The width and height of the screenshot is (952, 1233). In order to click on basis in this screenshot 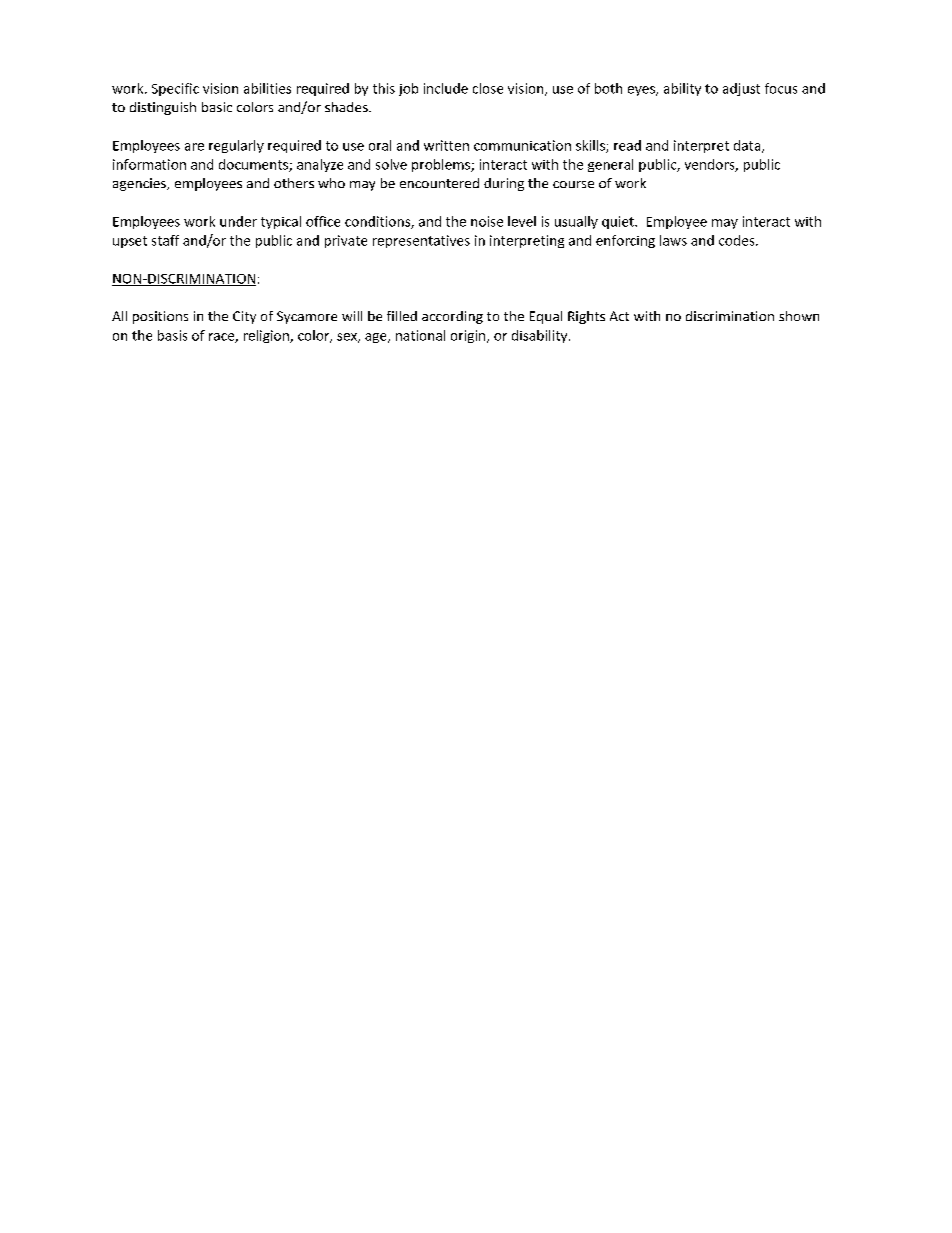, I will do `click(172, 335)`.
